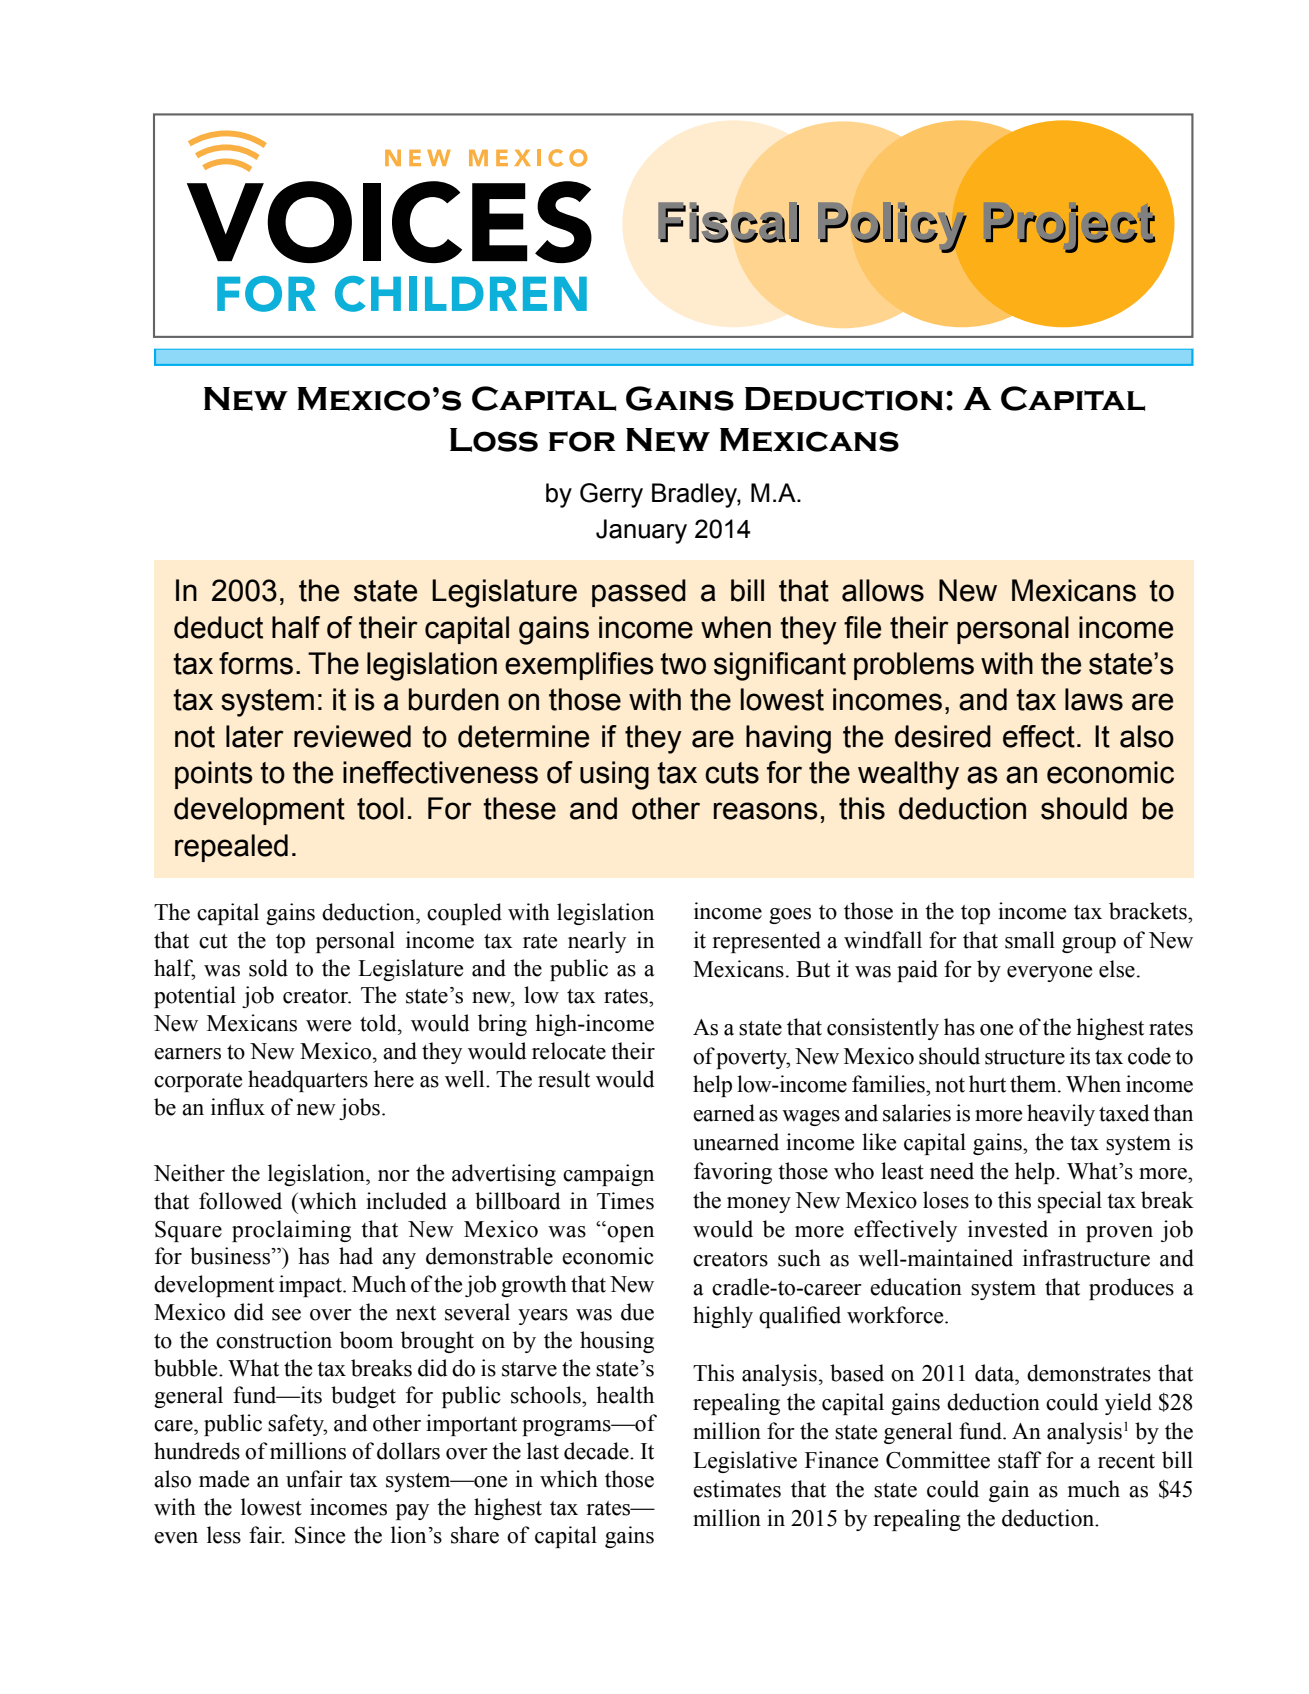 The height and width of the screenshot is (1694, 1309). I want to click on Since, so click(320, 1535).
